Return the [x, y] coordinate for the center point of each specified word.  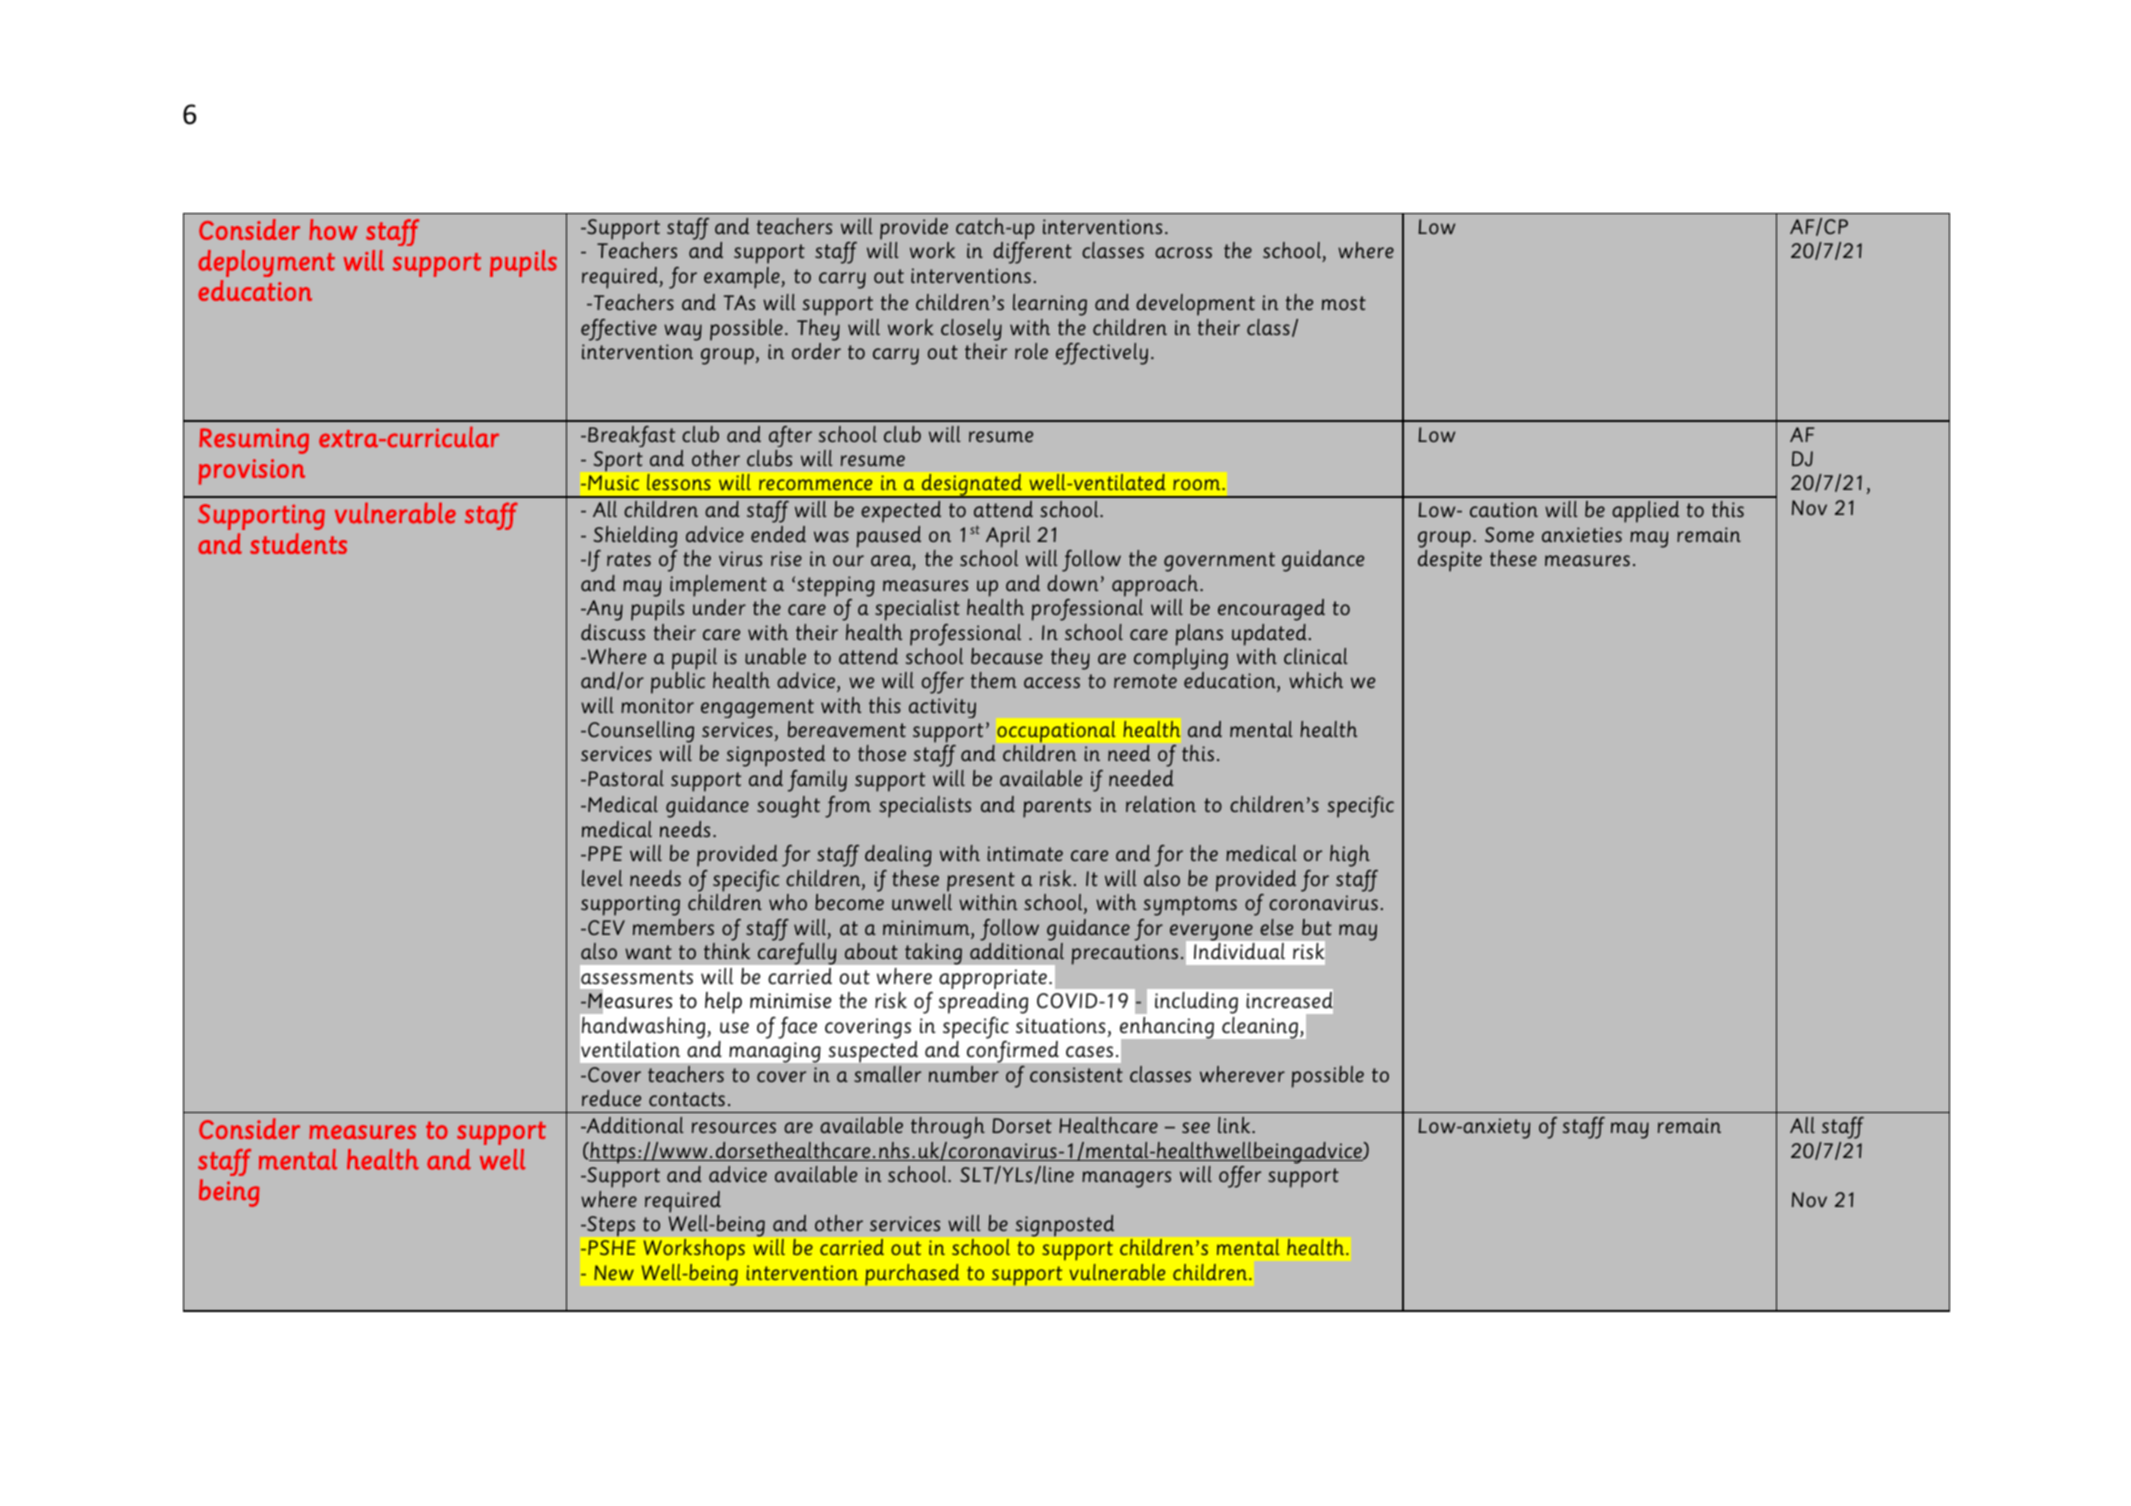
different [1032, 253]
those [882, 753]
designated [972, 486]
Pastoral [626, 778]
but [1317, 927]
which [1316, 680]
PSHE [612, 1247]
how [333, 229]
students [298, 543]
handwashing [645, 1028]
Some [1509, 534]
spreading [983, 1003]
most [1344, 303]
